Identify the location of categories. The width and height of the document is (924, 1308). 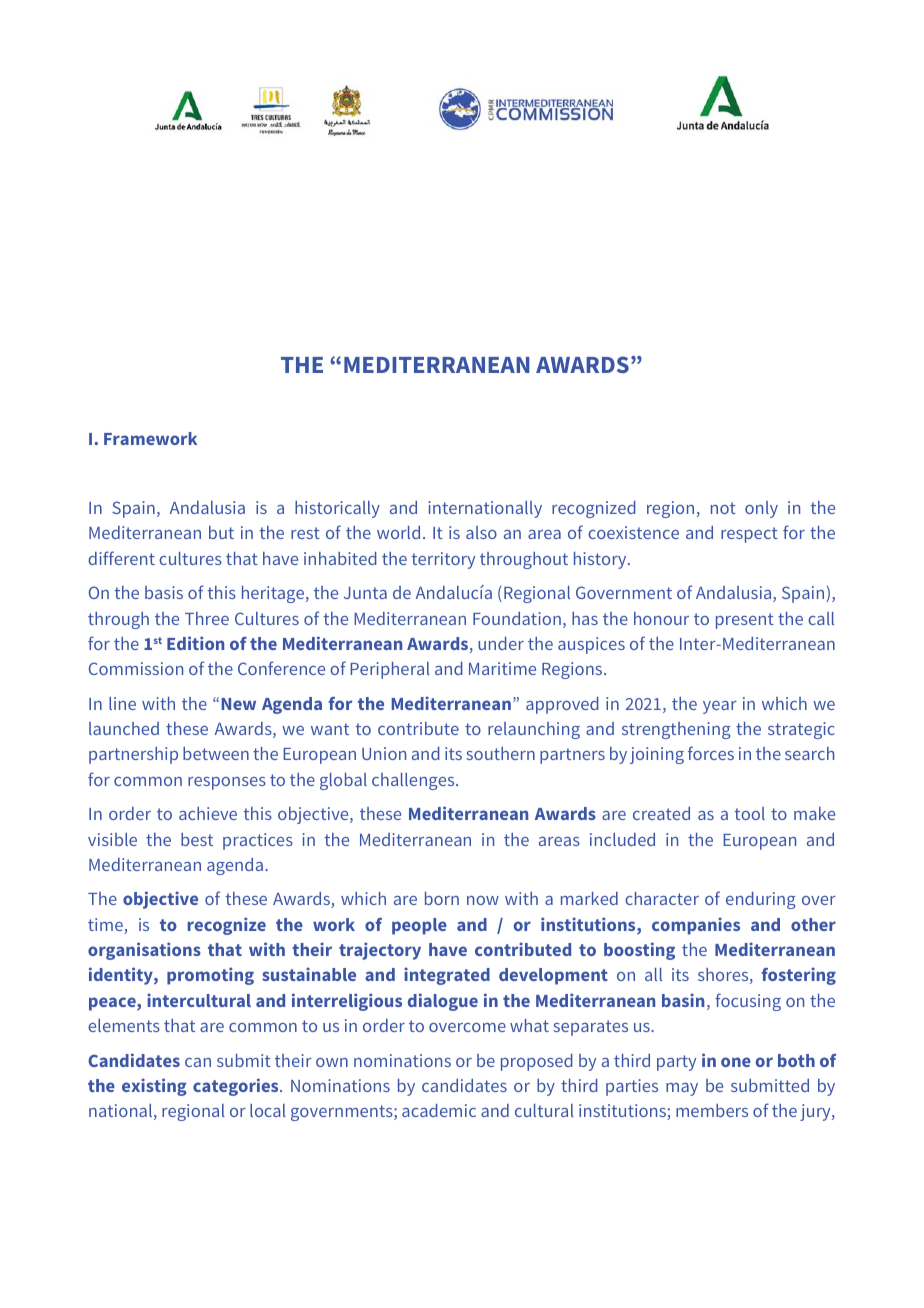
(237, 1087).
